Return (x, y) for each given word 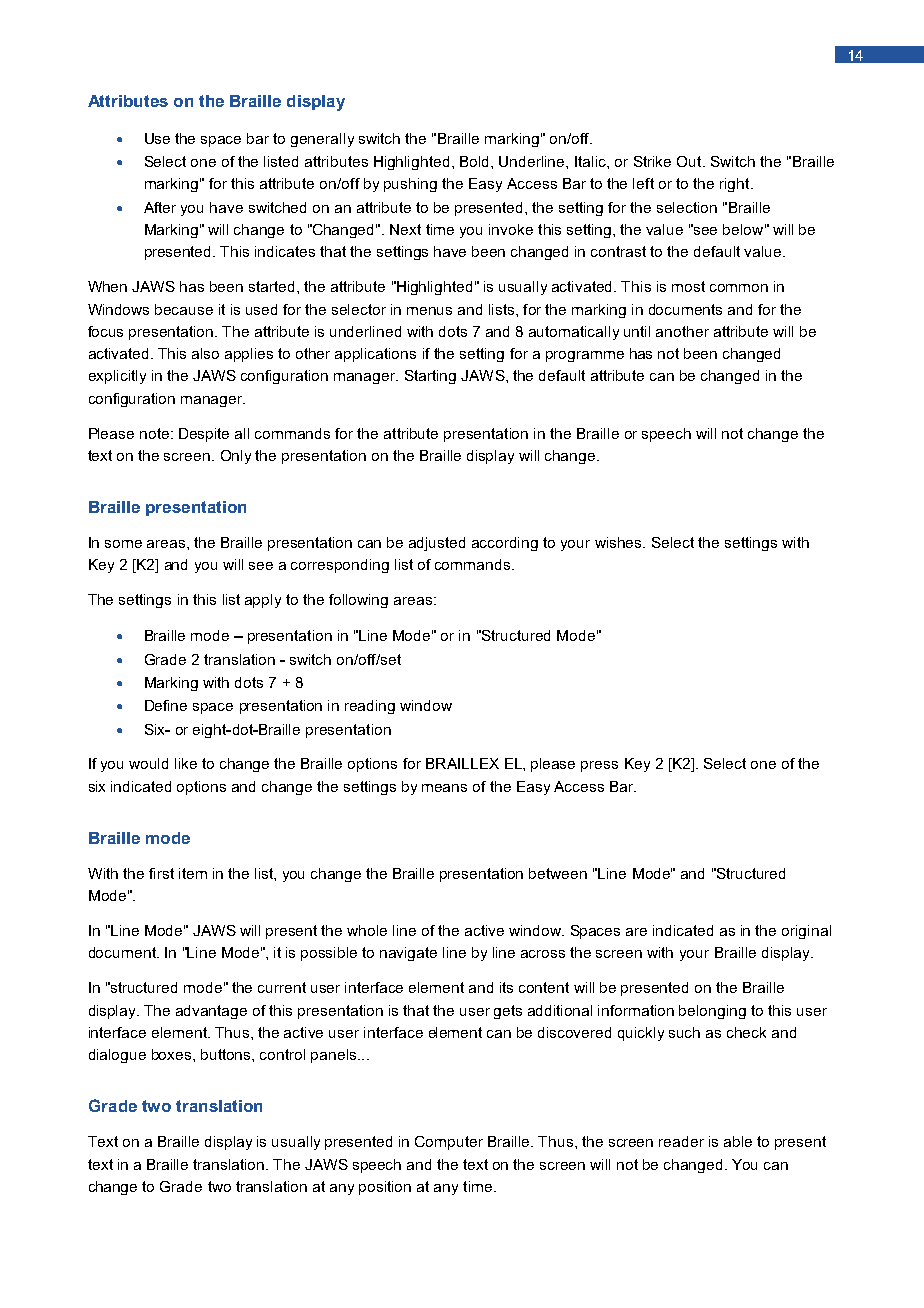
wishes (619, 542)
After (160, 207)
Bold (476, 161)
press (599, 766)
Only (236, 457)
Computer (449, 1143)
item (193, 873)
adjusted (437, 544)
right (736, 185)
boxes (173, 1054)
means (444, 788)
